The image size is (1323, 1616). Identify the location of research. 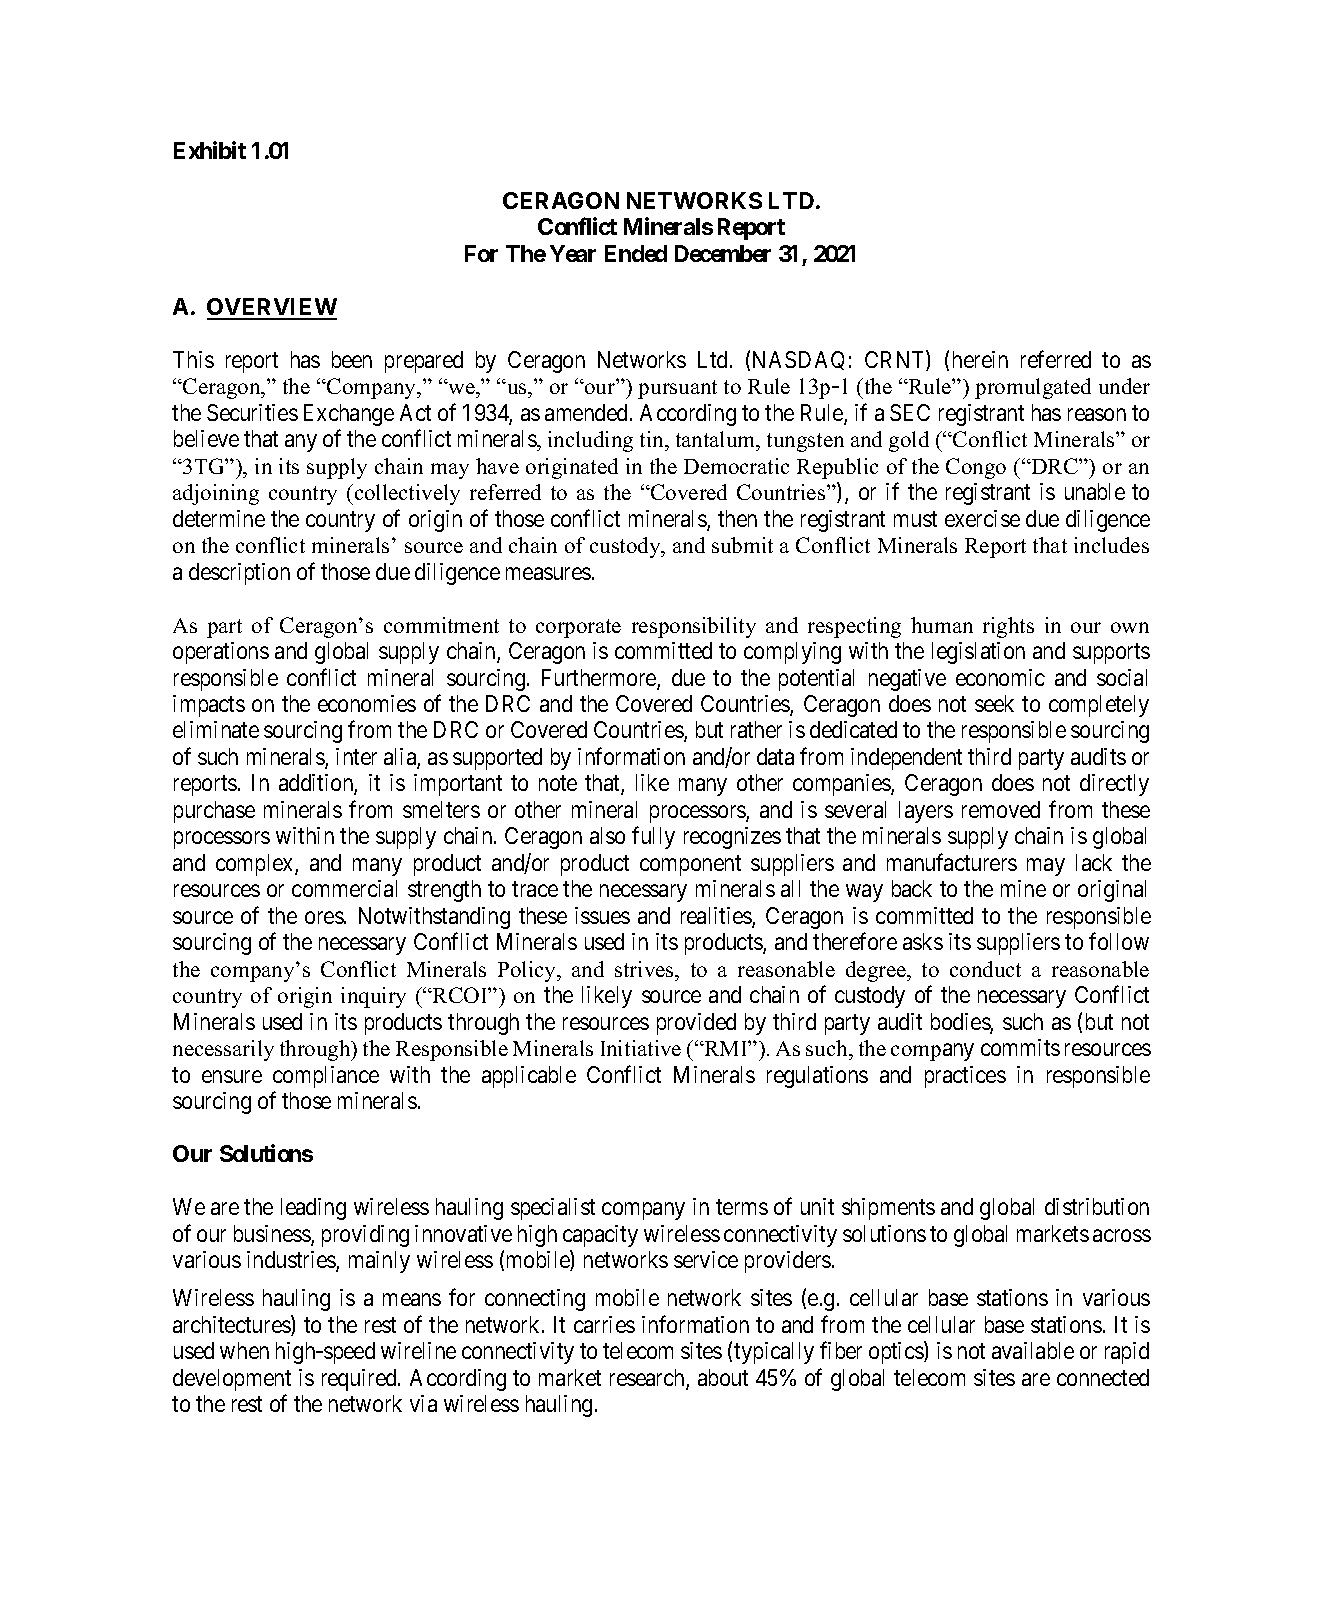
(648, 1379).
